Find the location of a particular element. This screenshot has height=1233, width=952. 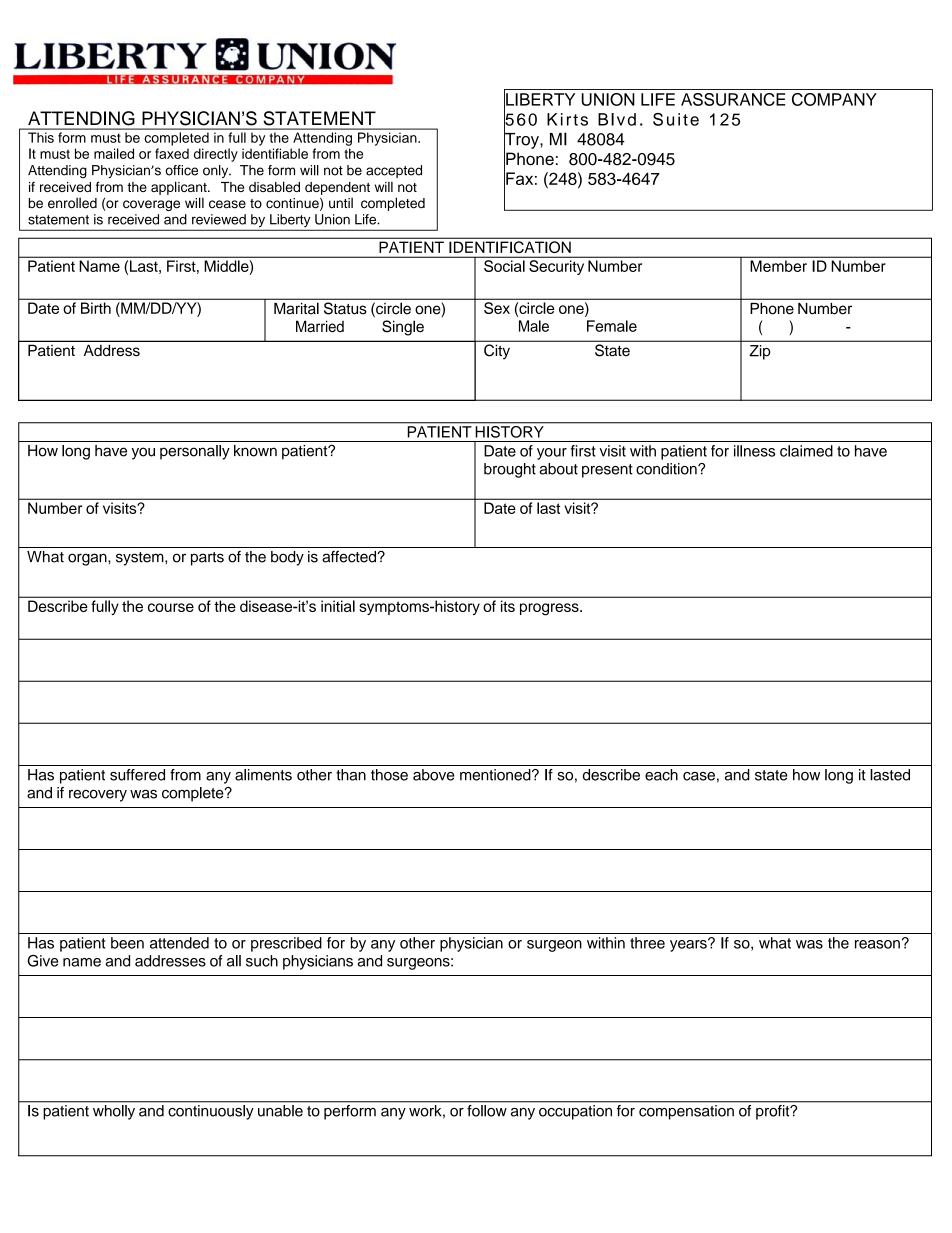

above is located at coordinates (433, 775).
